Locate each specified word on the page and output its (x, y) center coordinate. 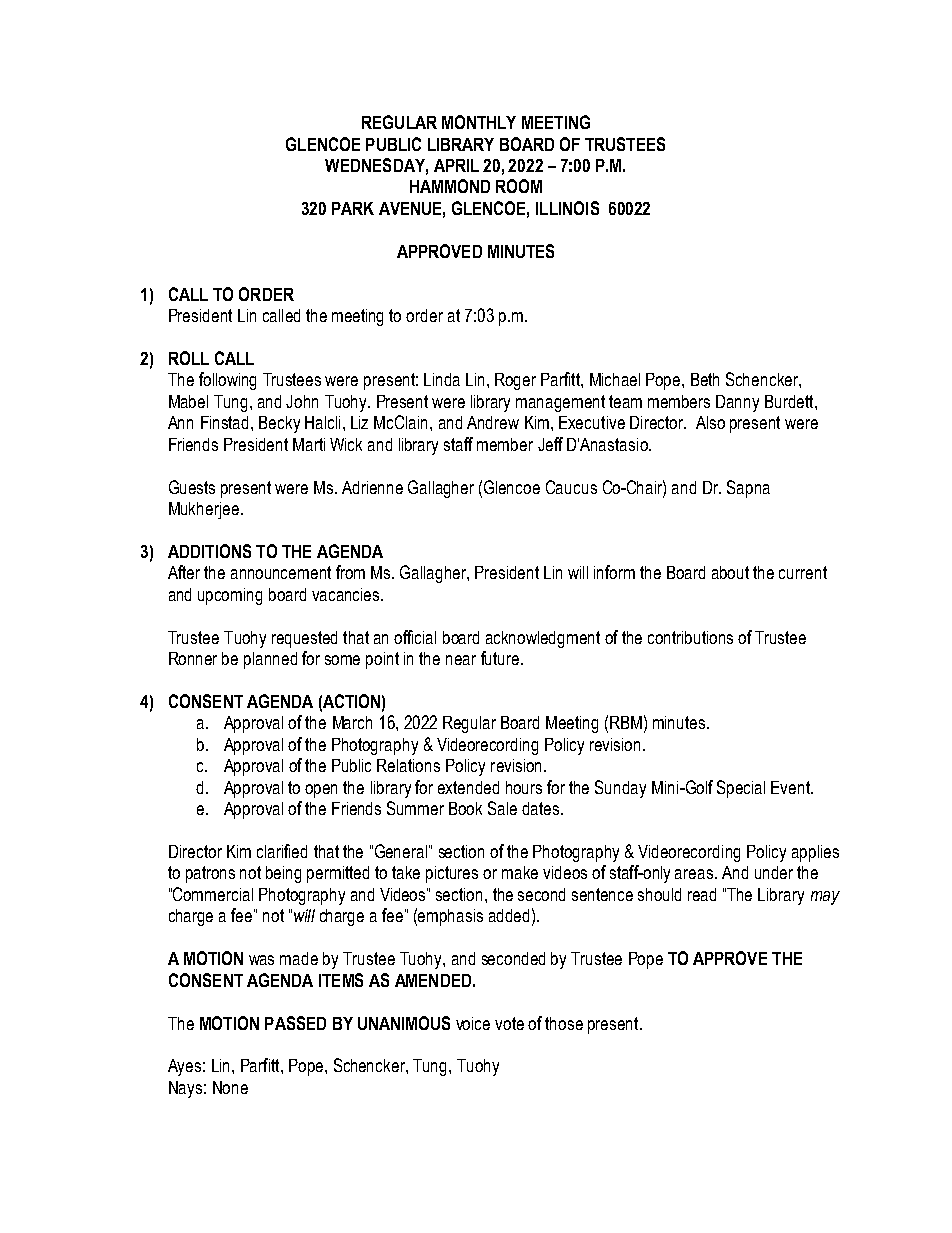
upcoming (230, 596)
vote (509, 1023)
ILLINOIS (567, 208)
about (730, 572)
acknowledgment (543, 639)
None (230, 1087)
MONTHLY (479, 122)
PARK (353, 208)
